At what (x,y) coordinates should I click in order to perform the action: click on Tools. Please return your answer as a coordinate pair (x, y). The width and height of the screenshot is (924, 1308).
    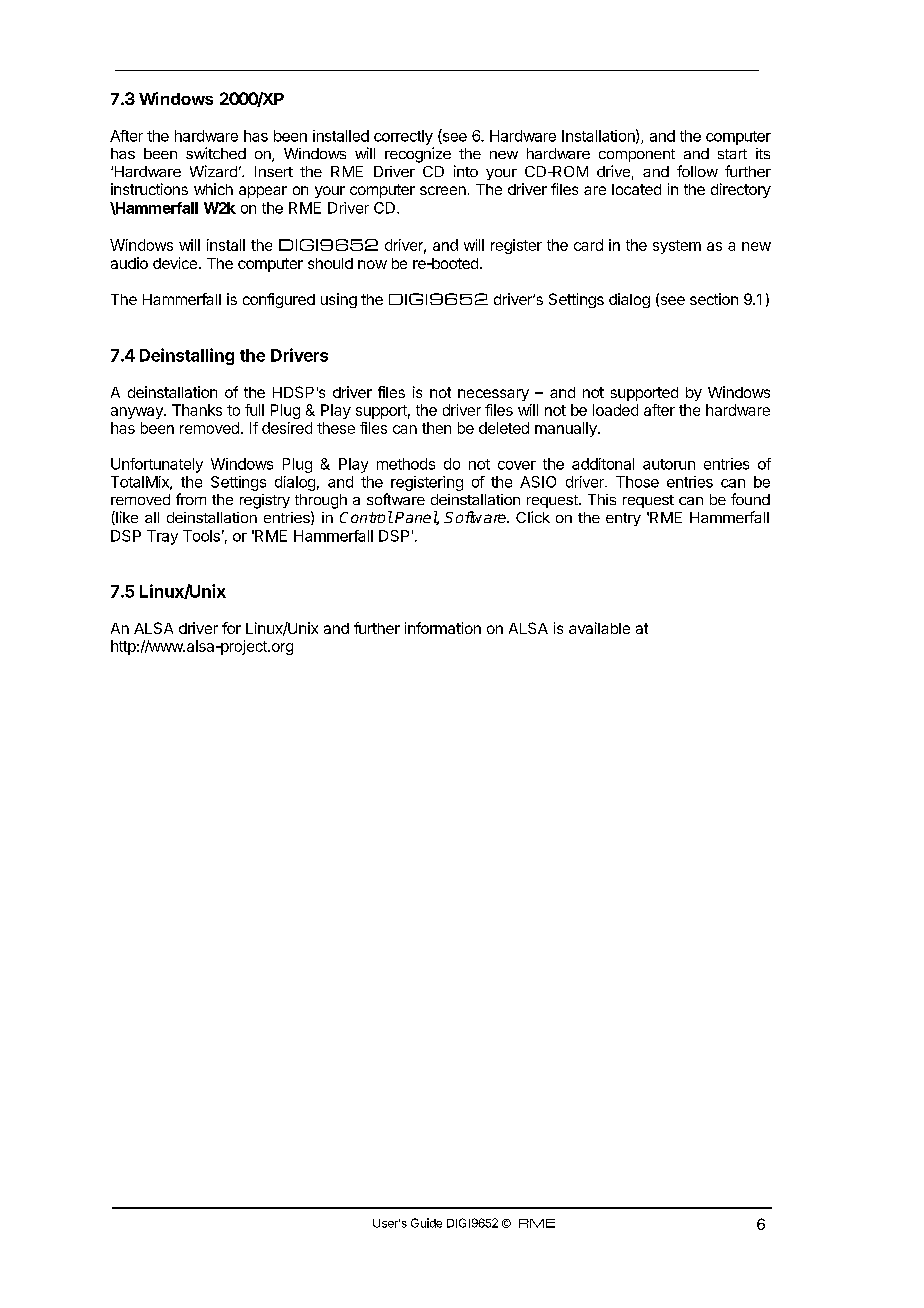
    Looking at the image, I should click on (201, 536).
